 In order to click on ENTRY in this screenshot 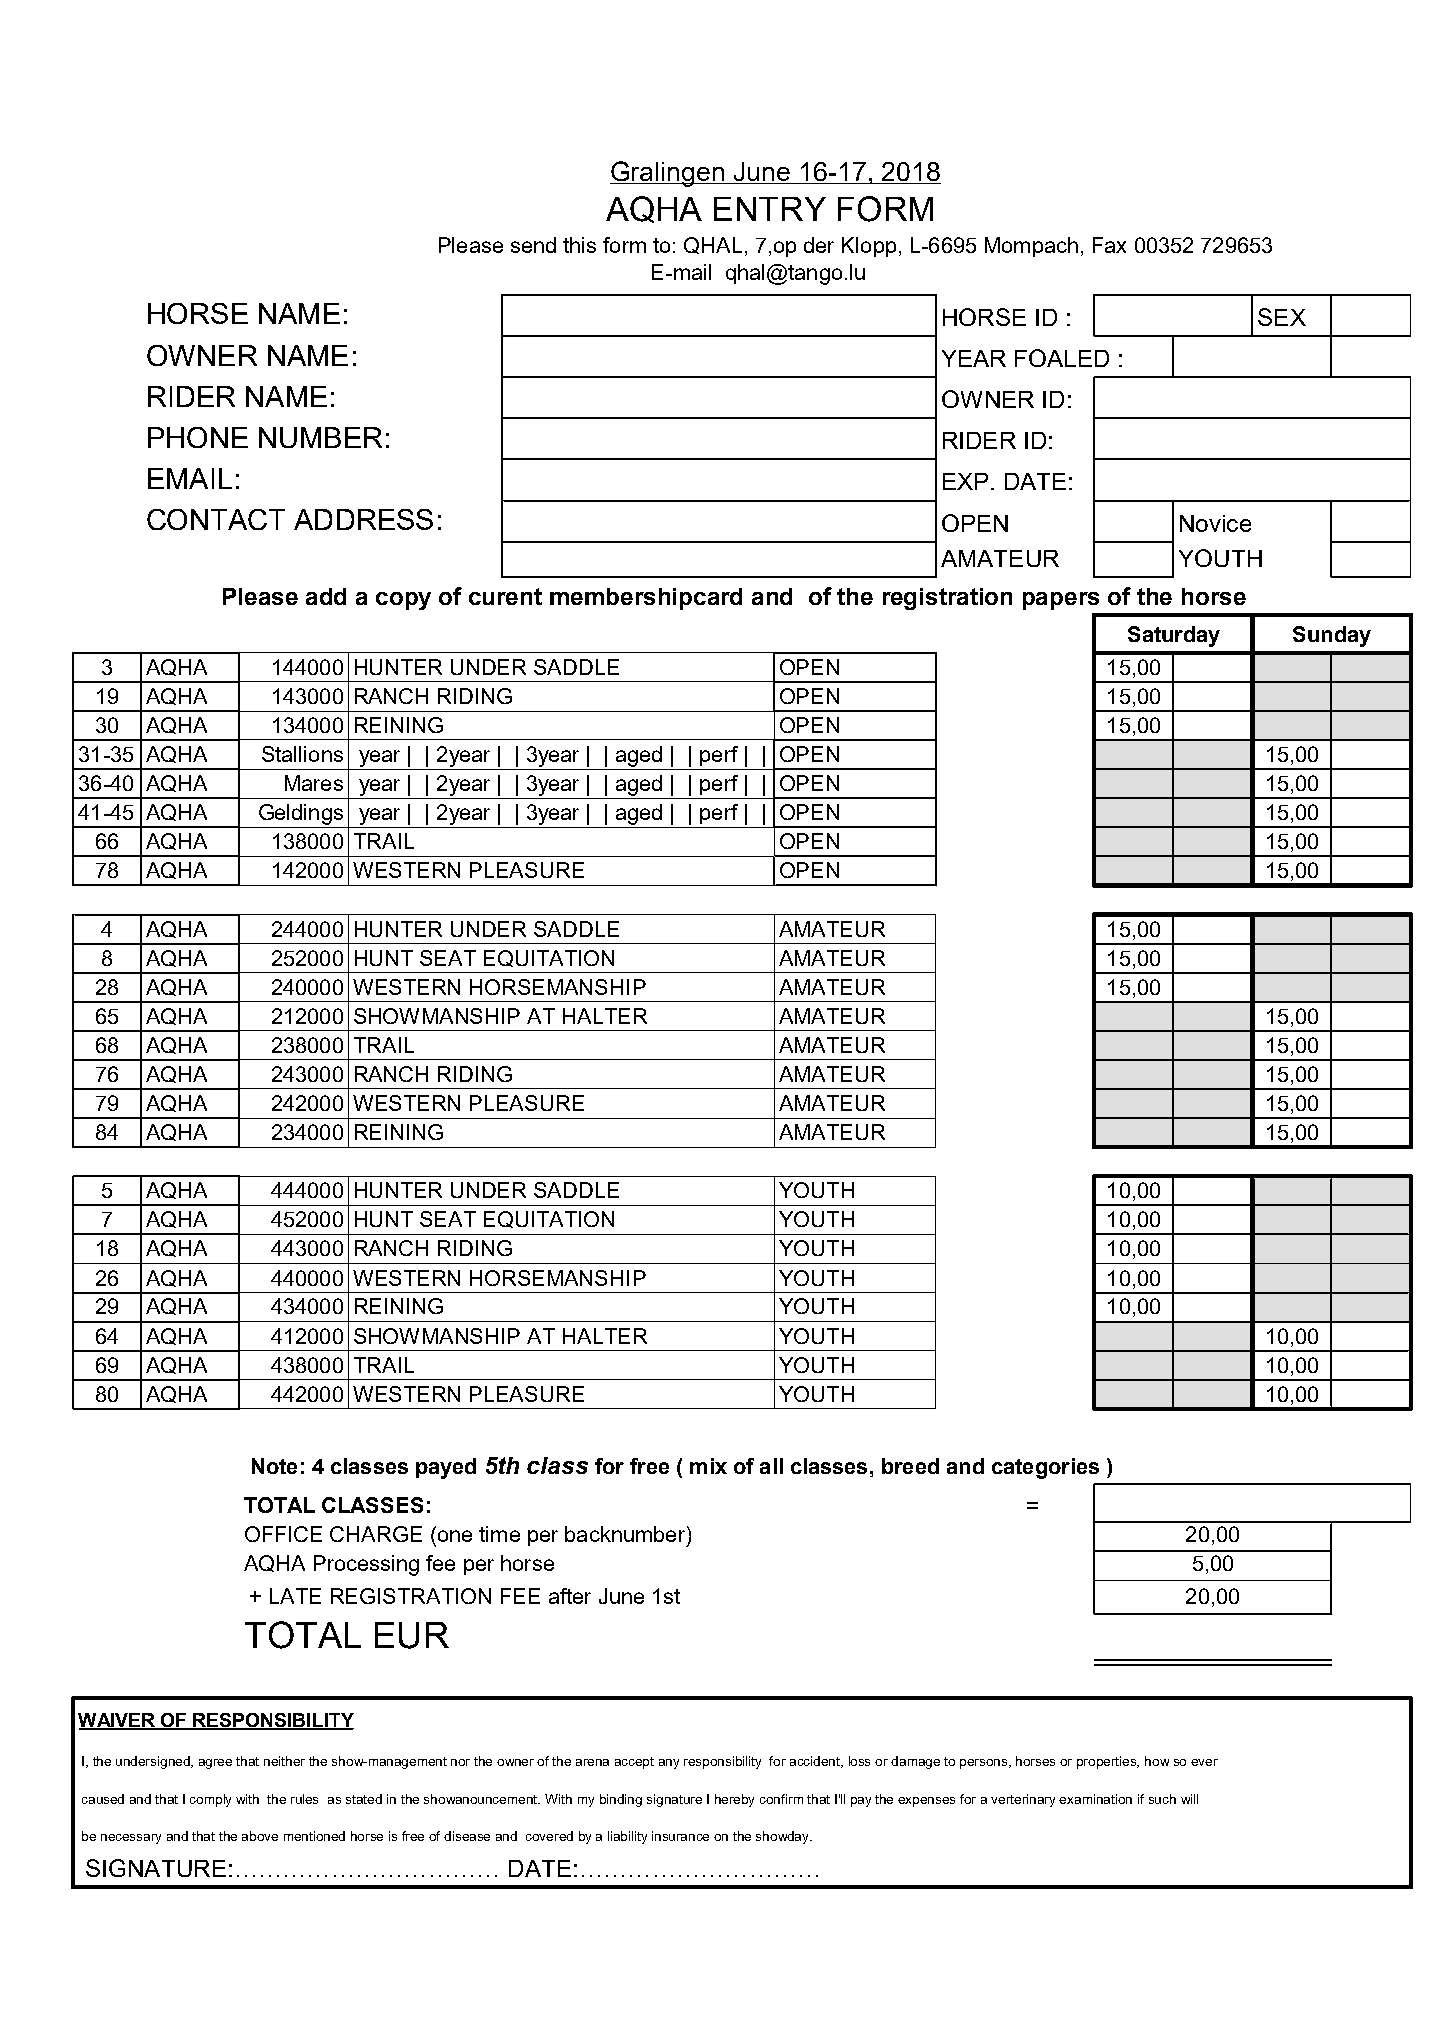, I will do `click(770, 209)`.
